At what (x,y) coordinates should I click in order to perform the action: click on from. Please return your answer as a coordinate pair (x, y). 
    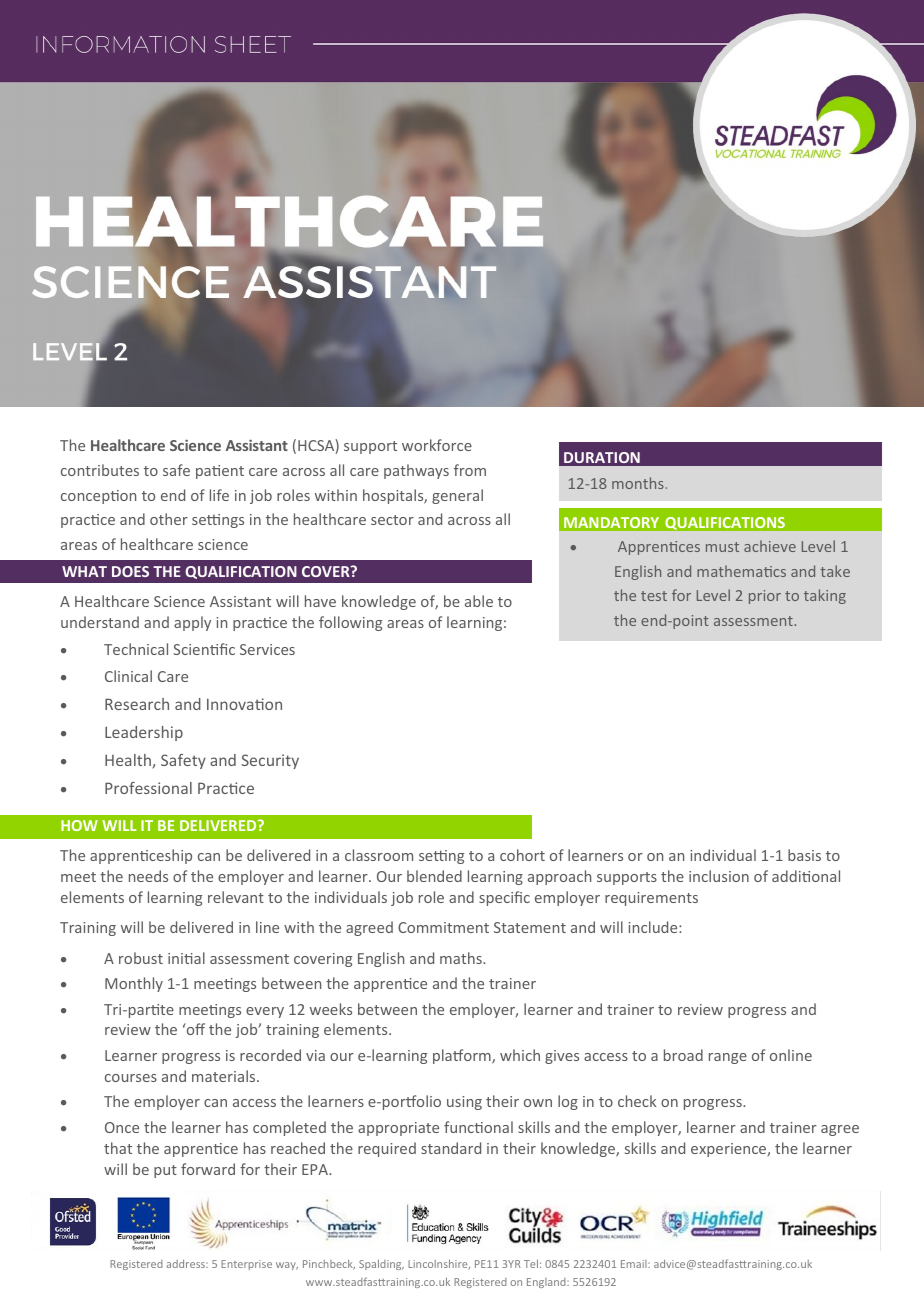
    Looking at the image, I should click on (470, 470).
